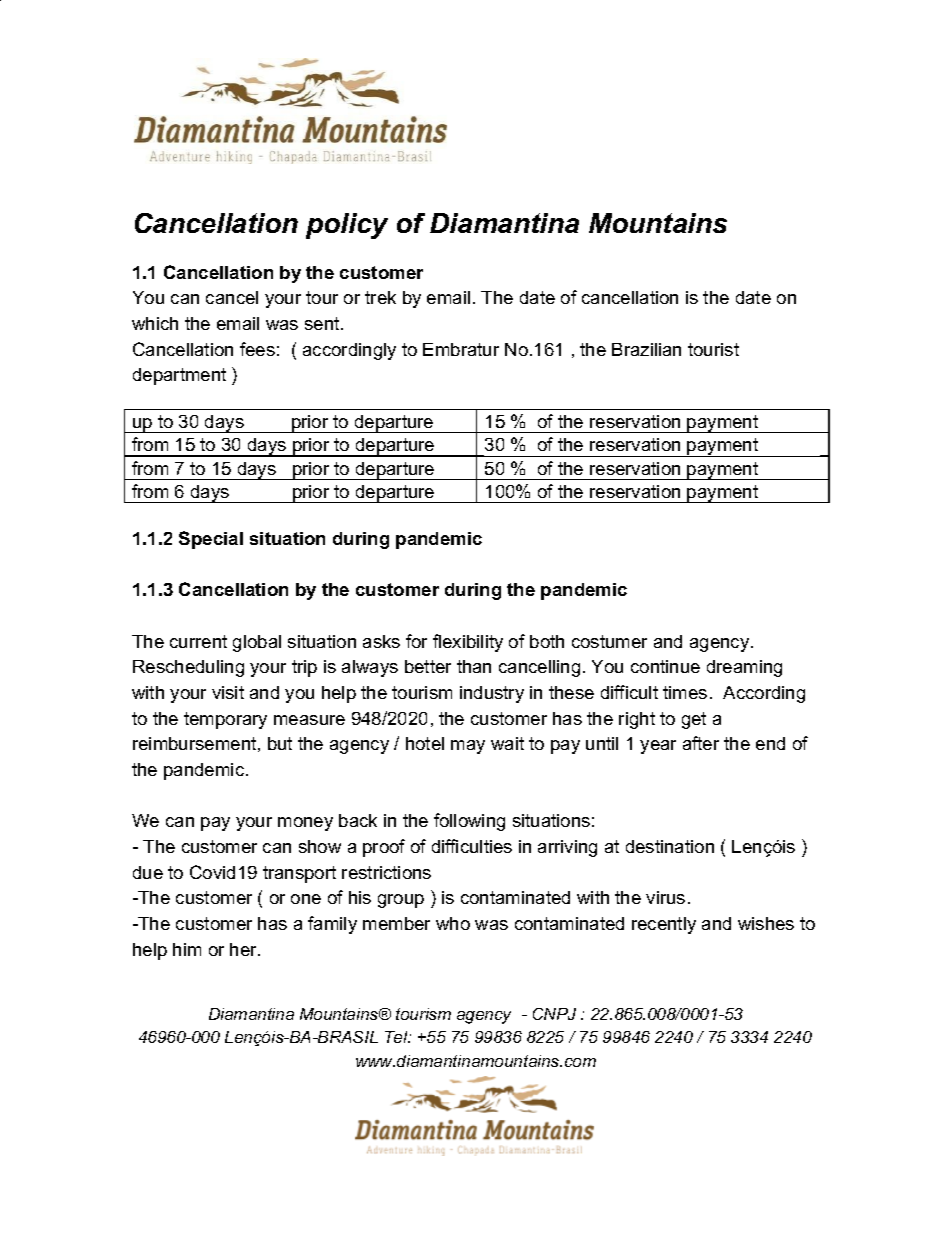 The height and width of the image is (1233, 952). I want to click on visit, so click(228, 692).
